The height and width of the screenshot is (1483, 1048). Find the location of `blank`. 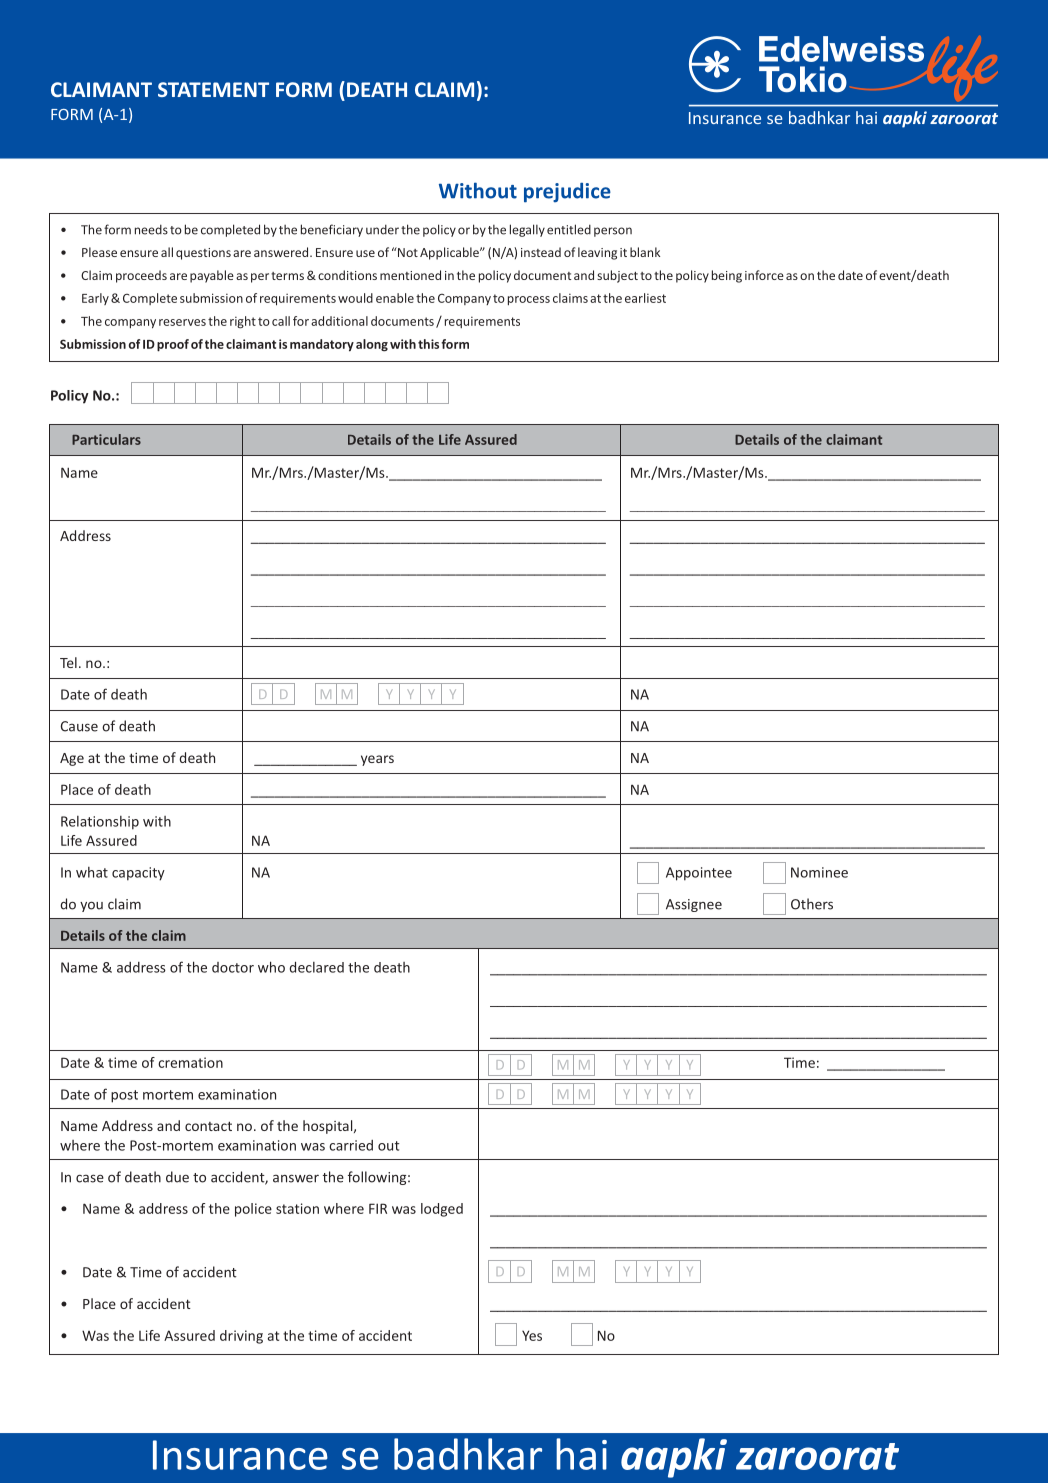

blank is located at coordinates (645, 252).
